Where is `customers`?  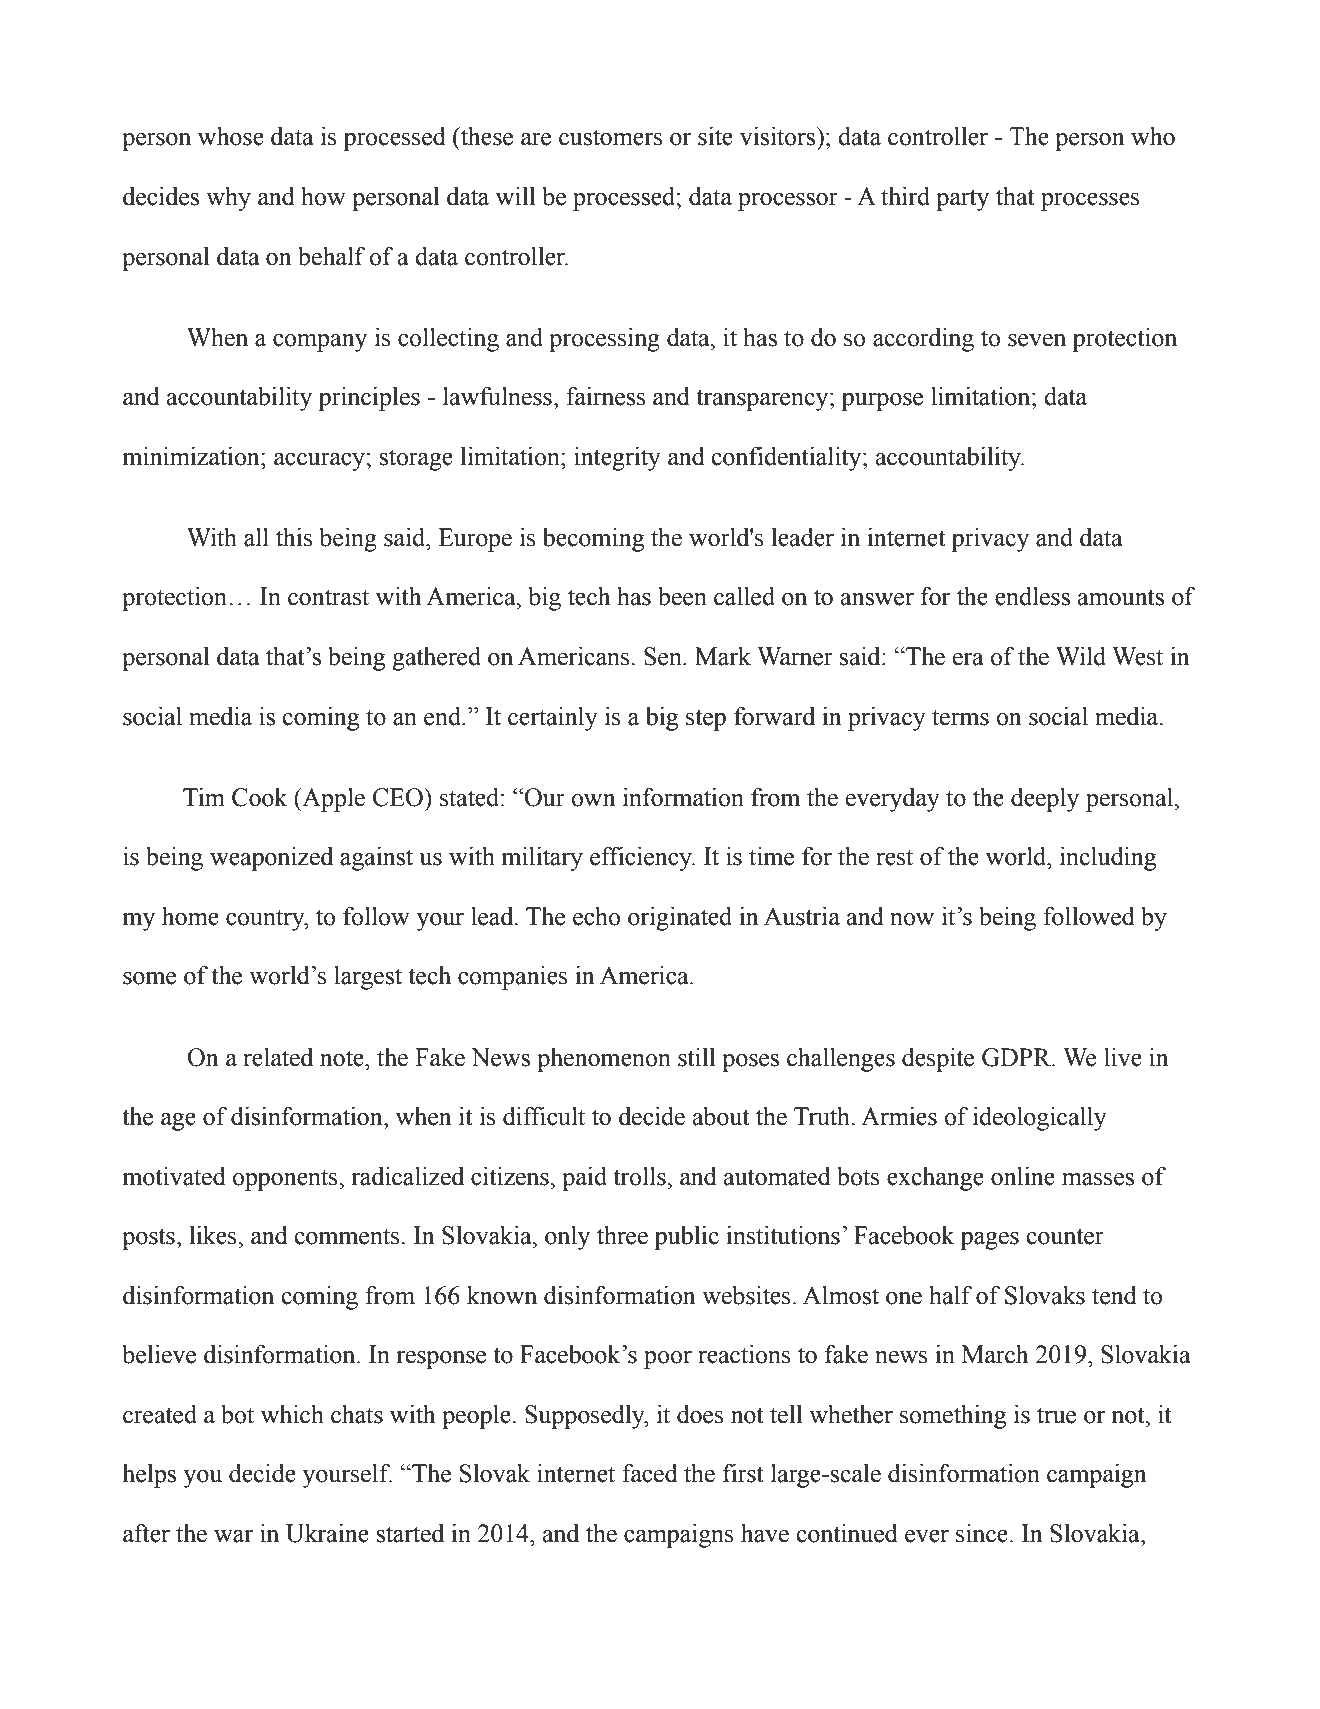
customers is located at coordinates (611, 137).
